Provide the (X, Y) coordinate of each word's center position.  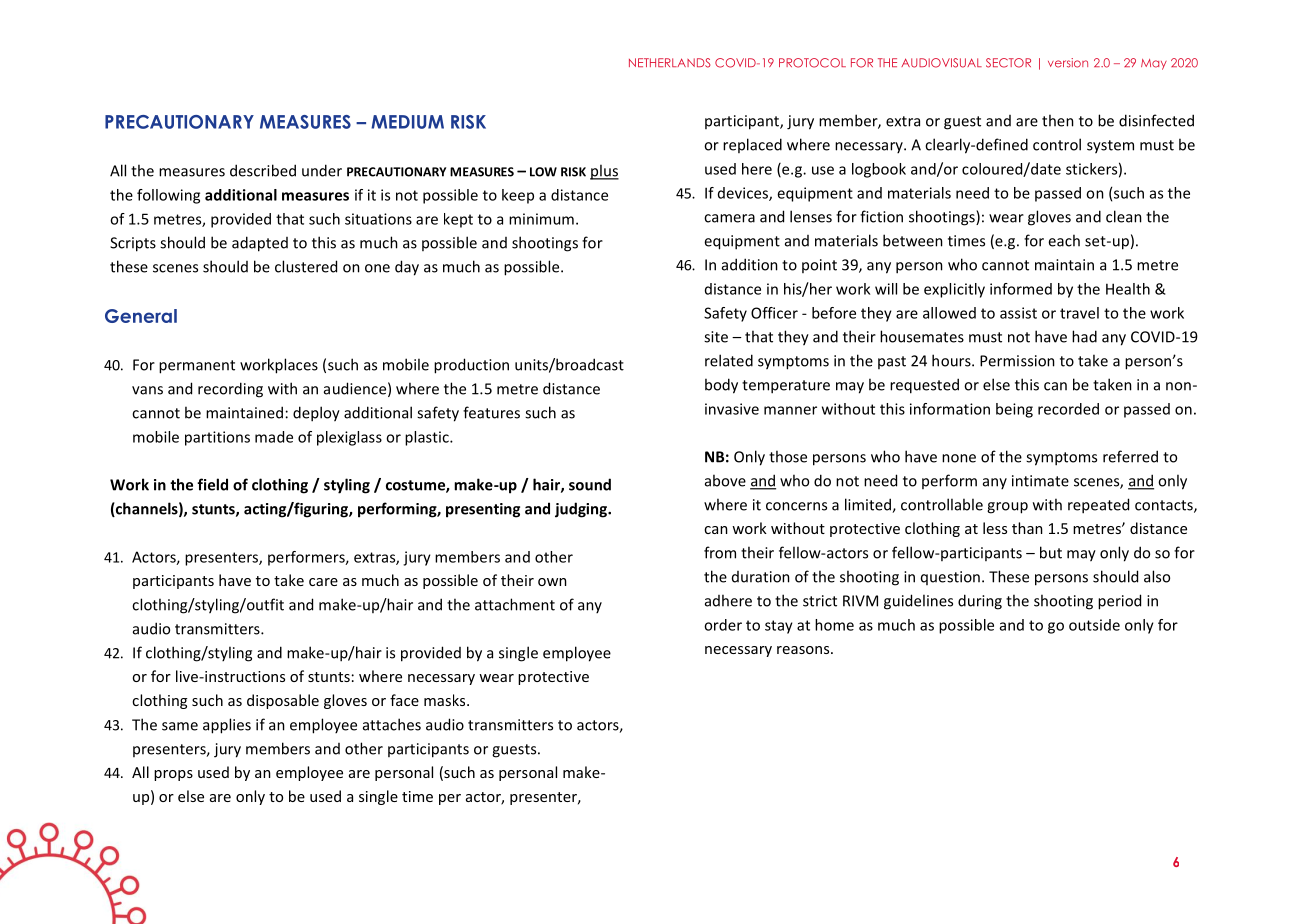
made (274, 437)
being (1014, 410)
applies (227, 726)
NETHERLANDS (670, 63)
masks (446, 700)
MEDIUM (407, 122)
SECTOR (1008, 63)
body (721, 386)
